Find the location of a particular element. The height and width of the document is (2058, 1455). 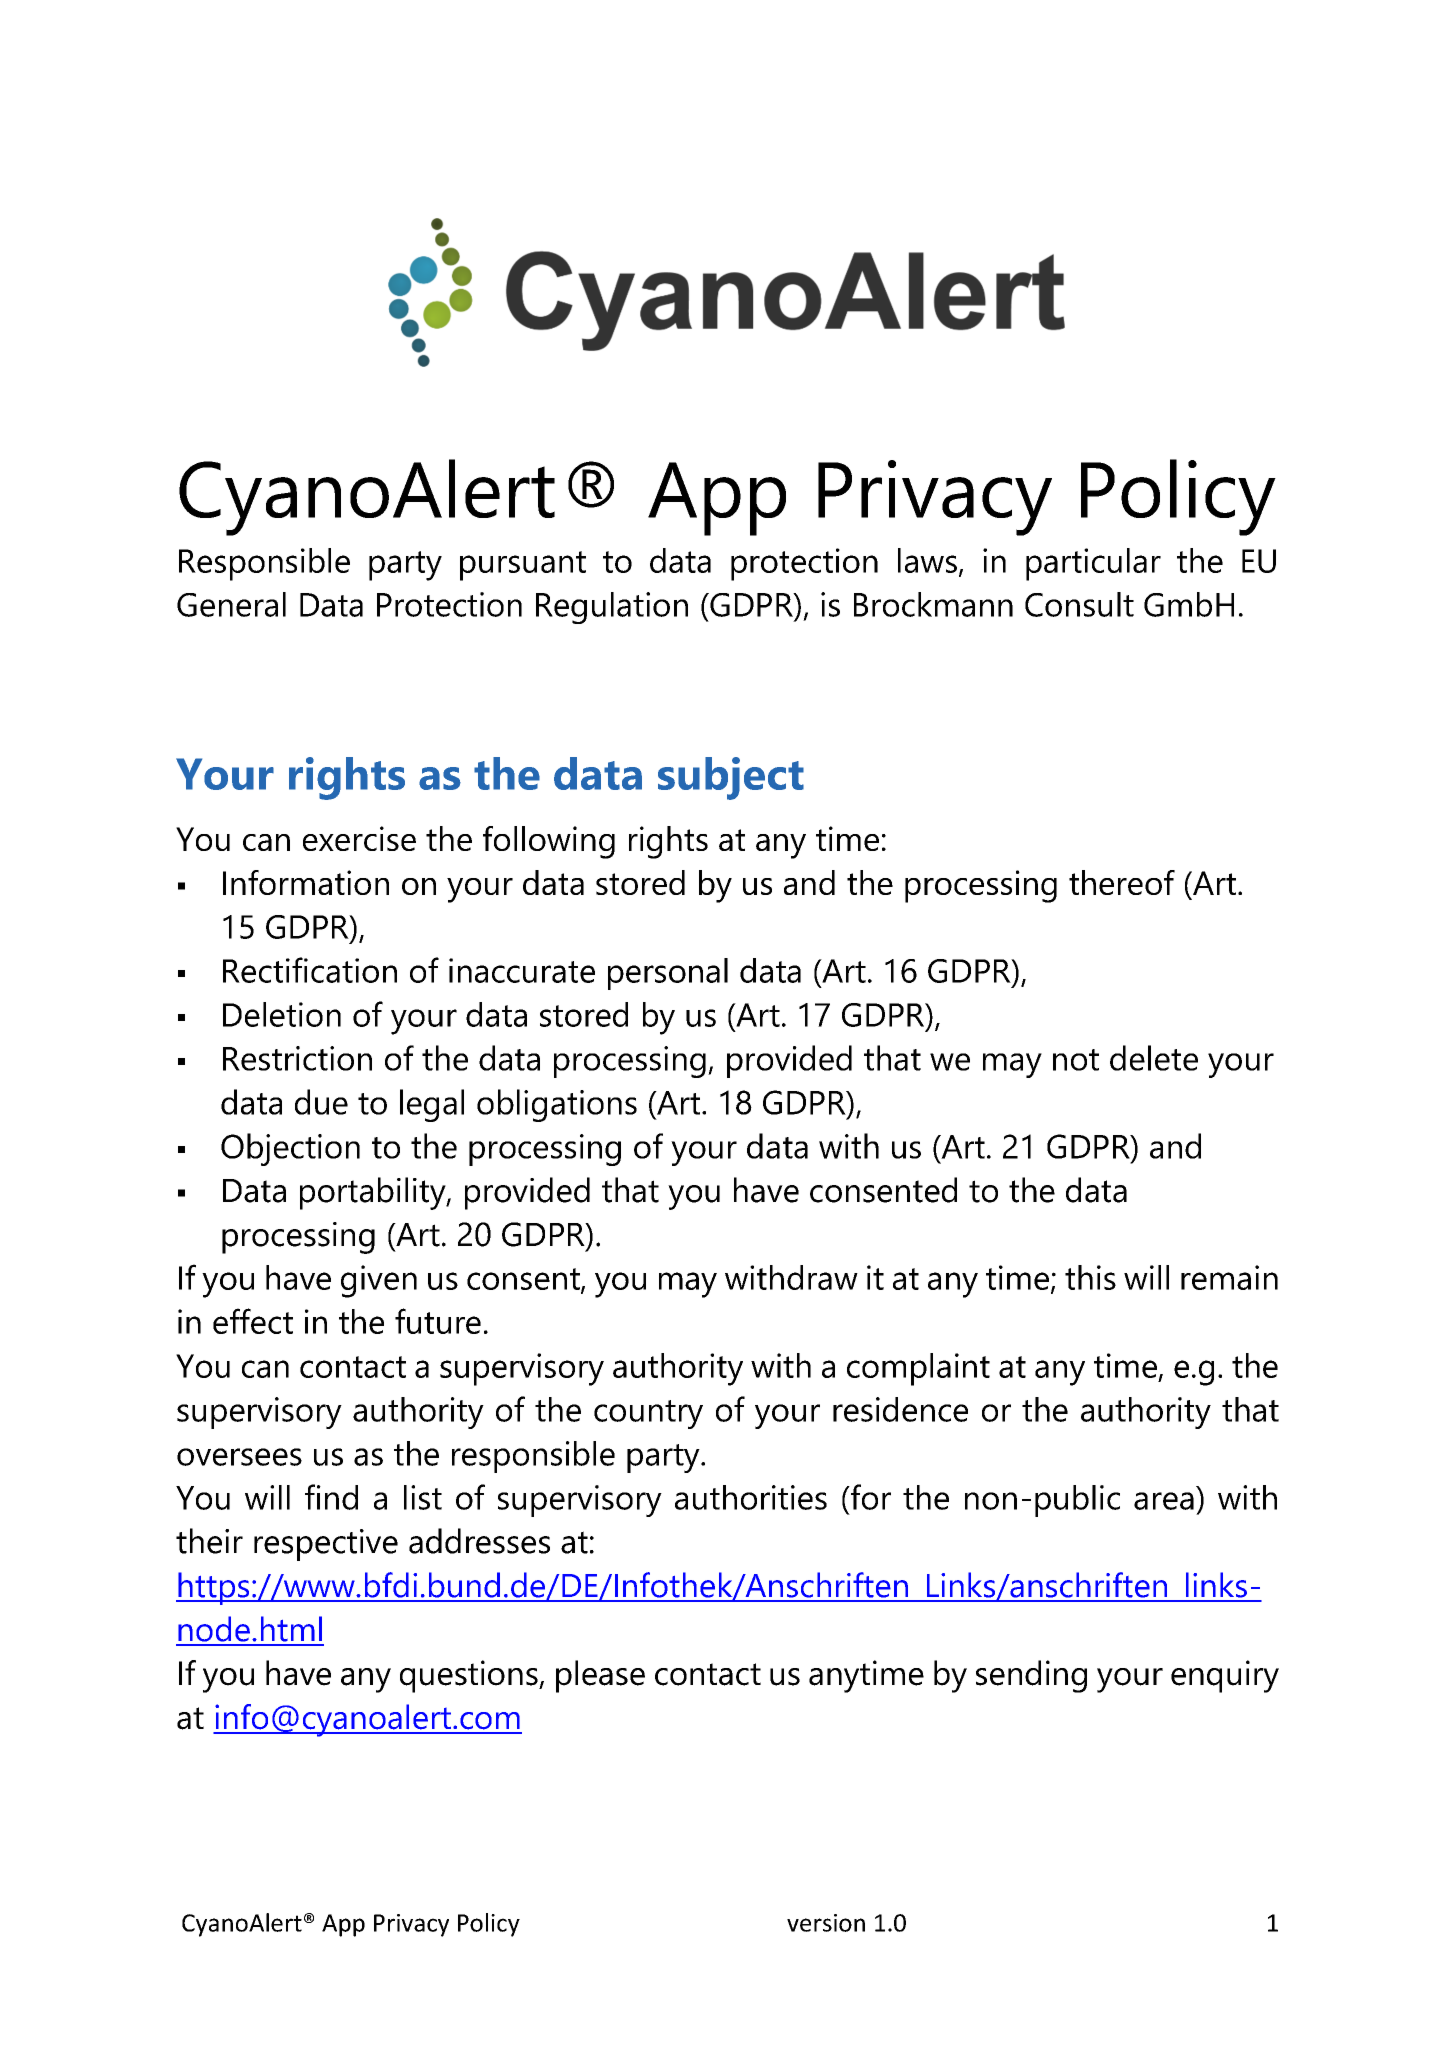

version is located at coordinates (826, 1923).
